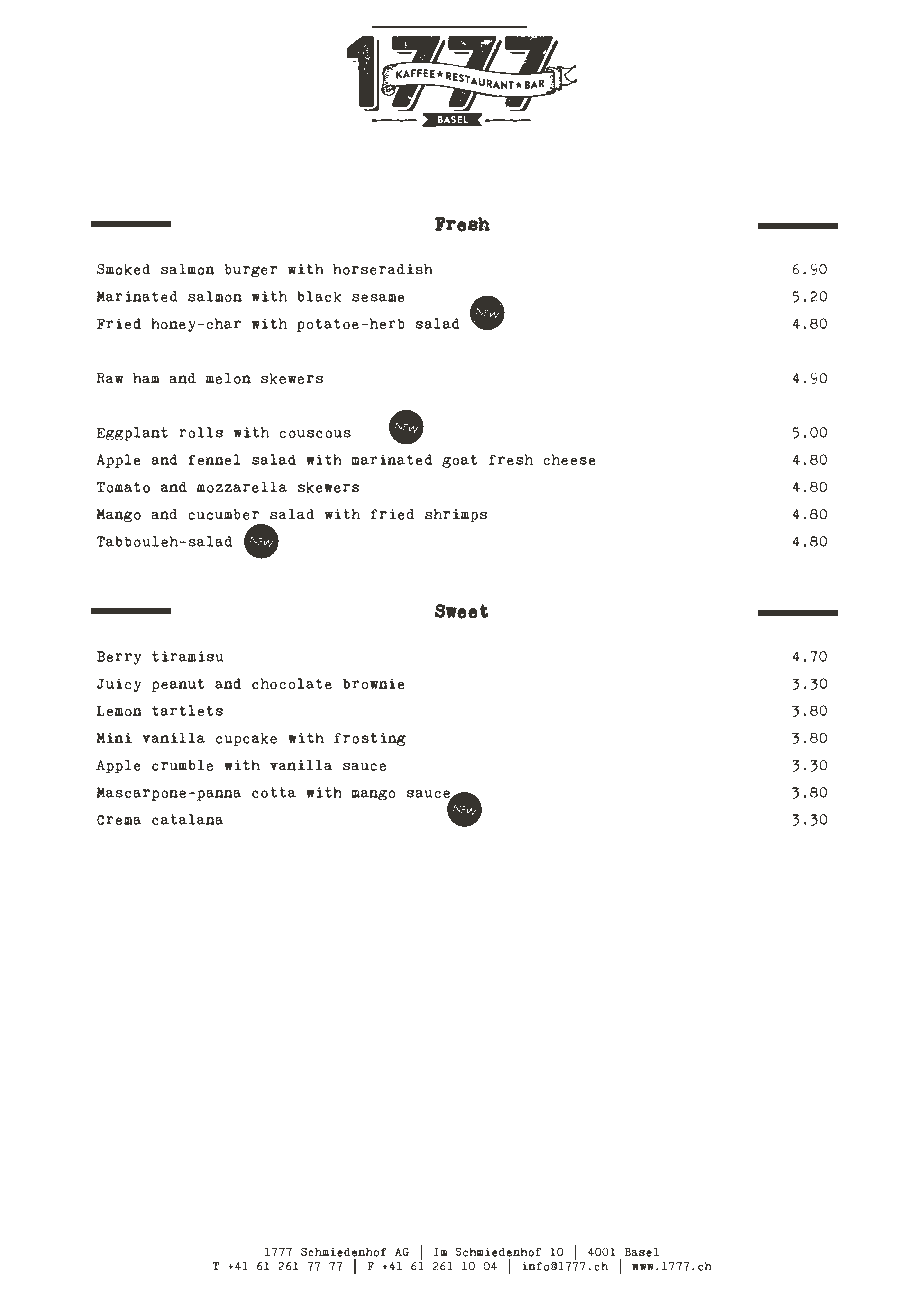  I want to click on sesame, so click(378, 298).
